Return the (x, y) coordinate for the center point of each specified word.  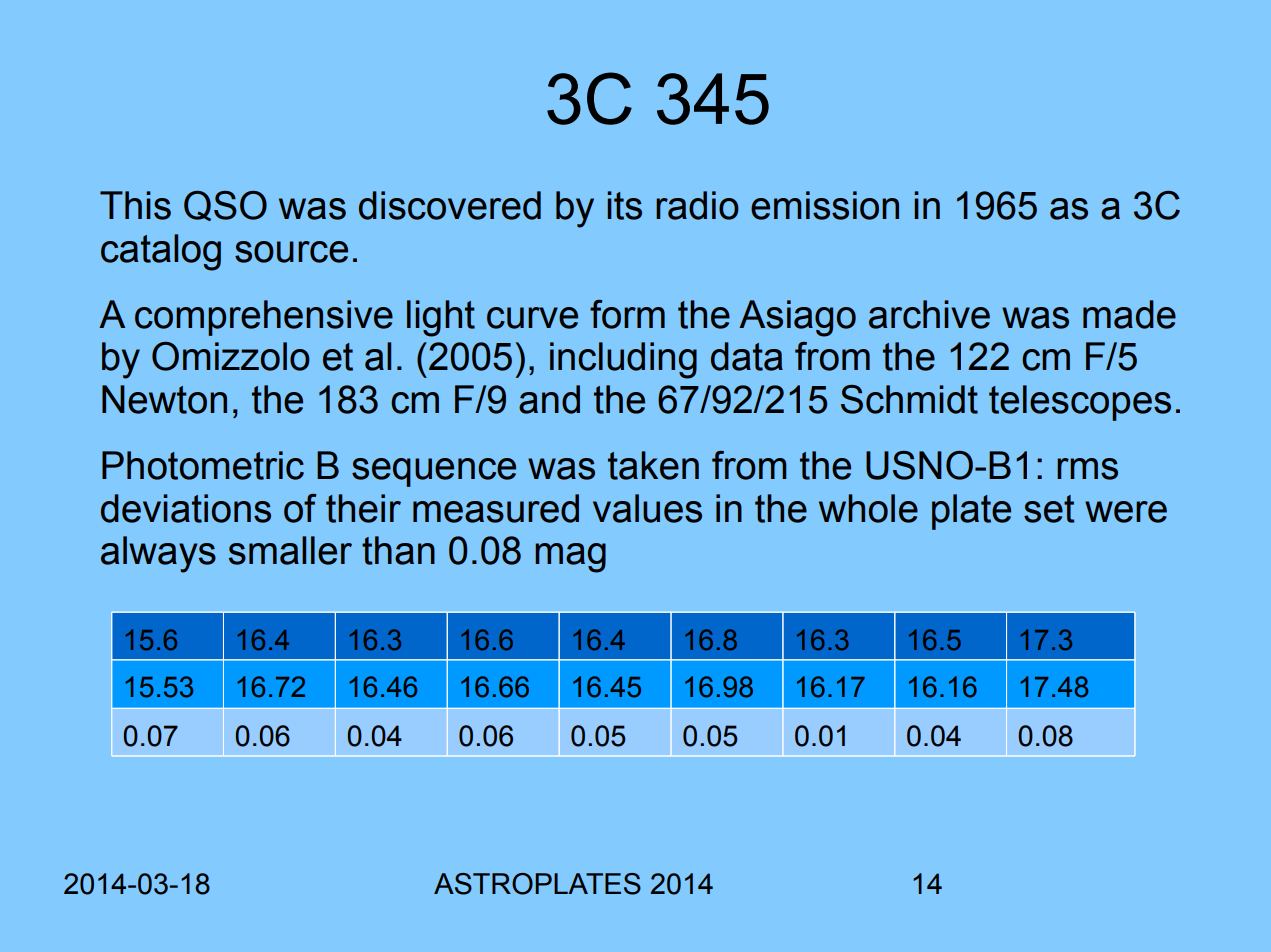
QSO (225, 206)
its (624, 205)
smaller (290, 550)
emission (825, 205)
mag (570, 558)
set (1049, 509)
